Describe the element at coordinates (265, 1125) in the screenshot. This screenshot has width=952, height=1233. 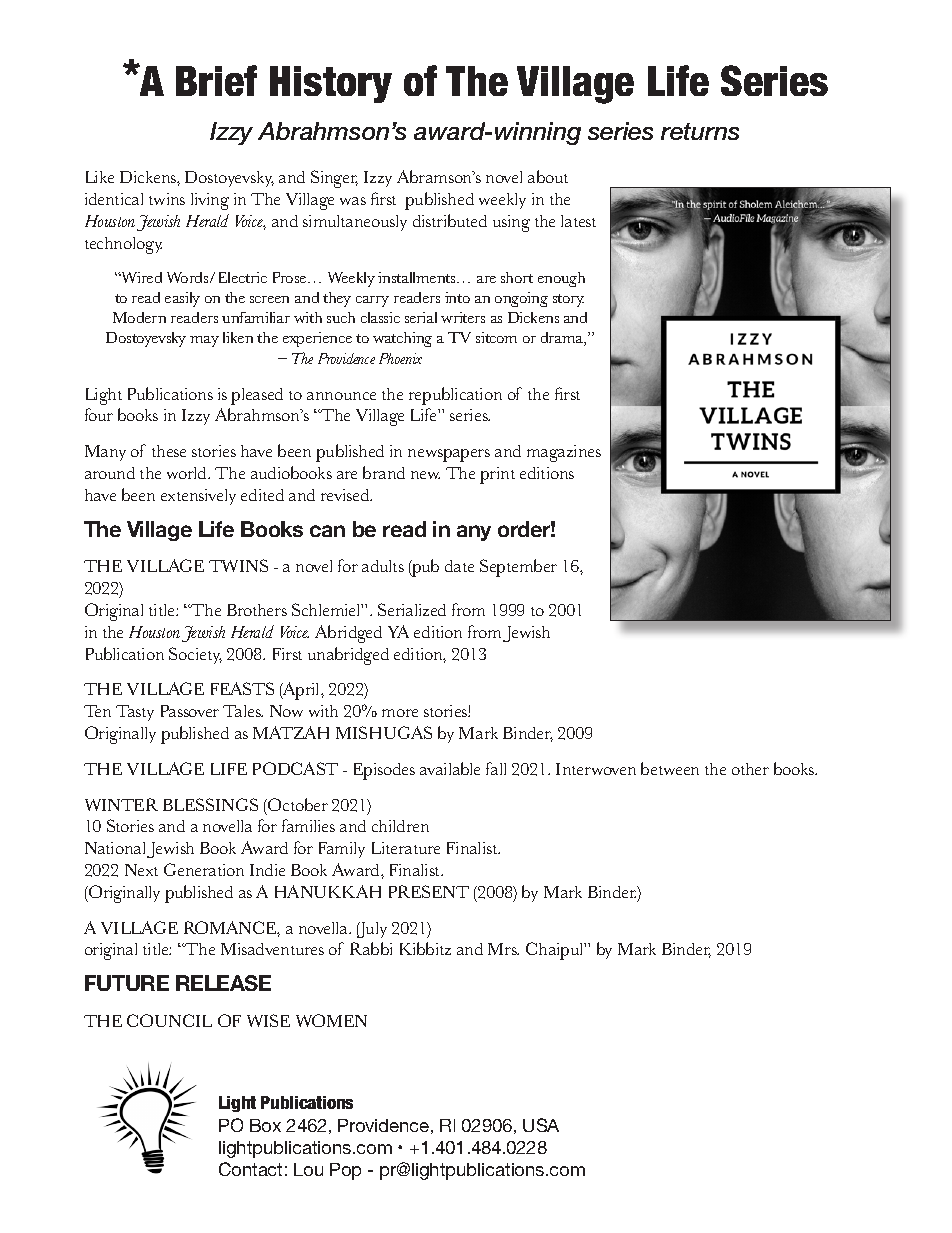
I see `Box` at that location.
